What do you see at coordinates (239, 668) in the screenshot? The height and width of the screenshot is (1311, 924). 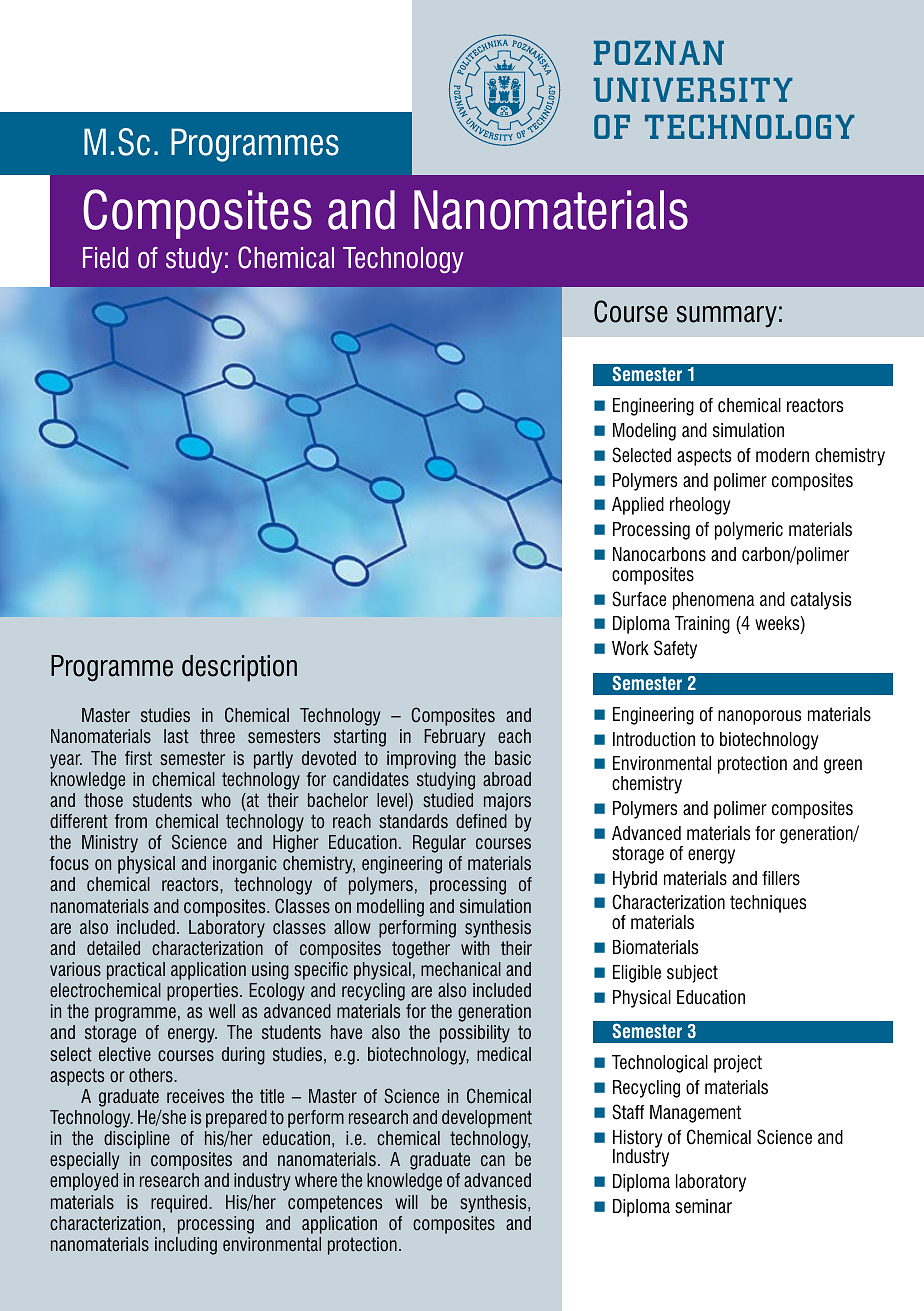 I see `description` at bounding box center [239, 668].
